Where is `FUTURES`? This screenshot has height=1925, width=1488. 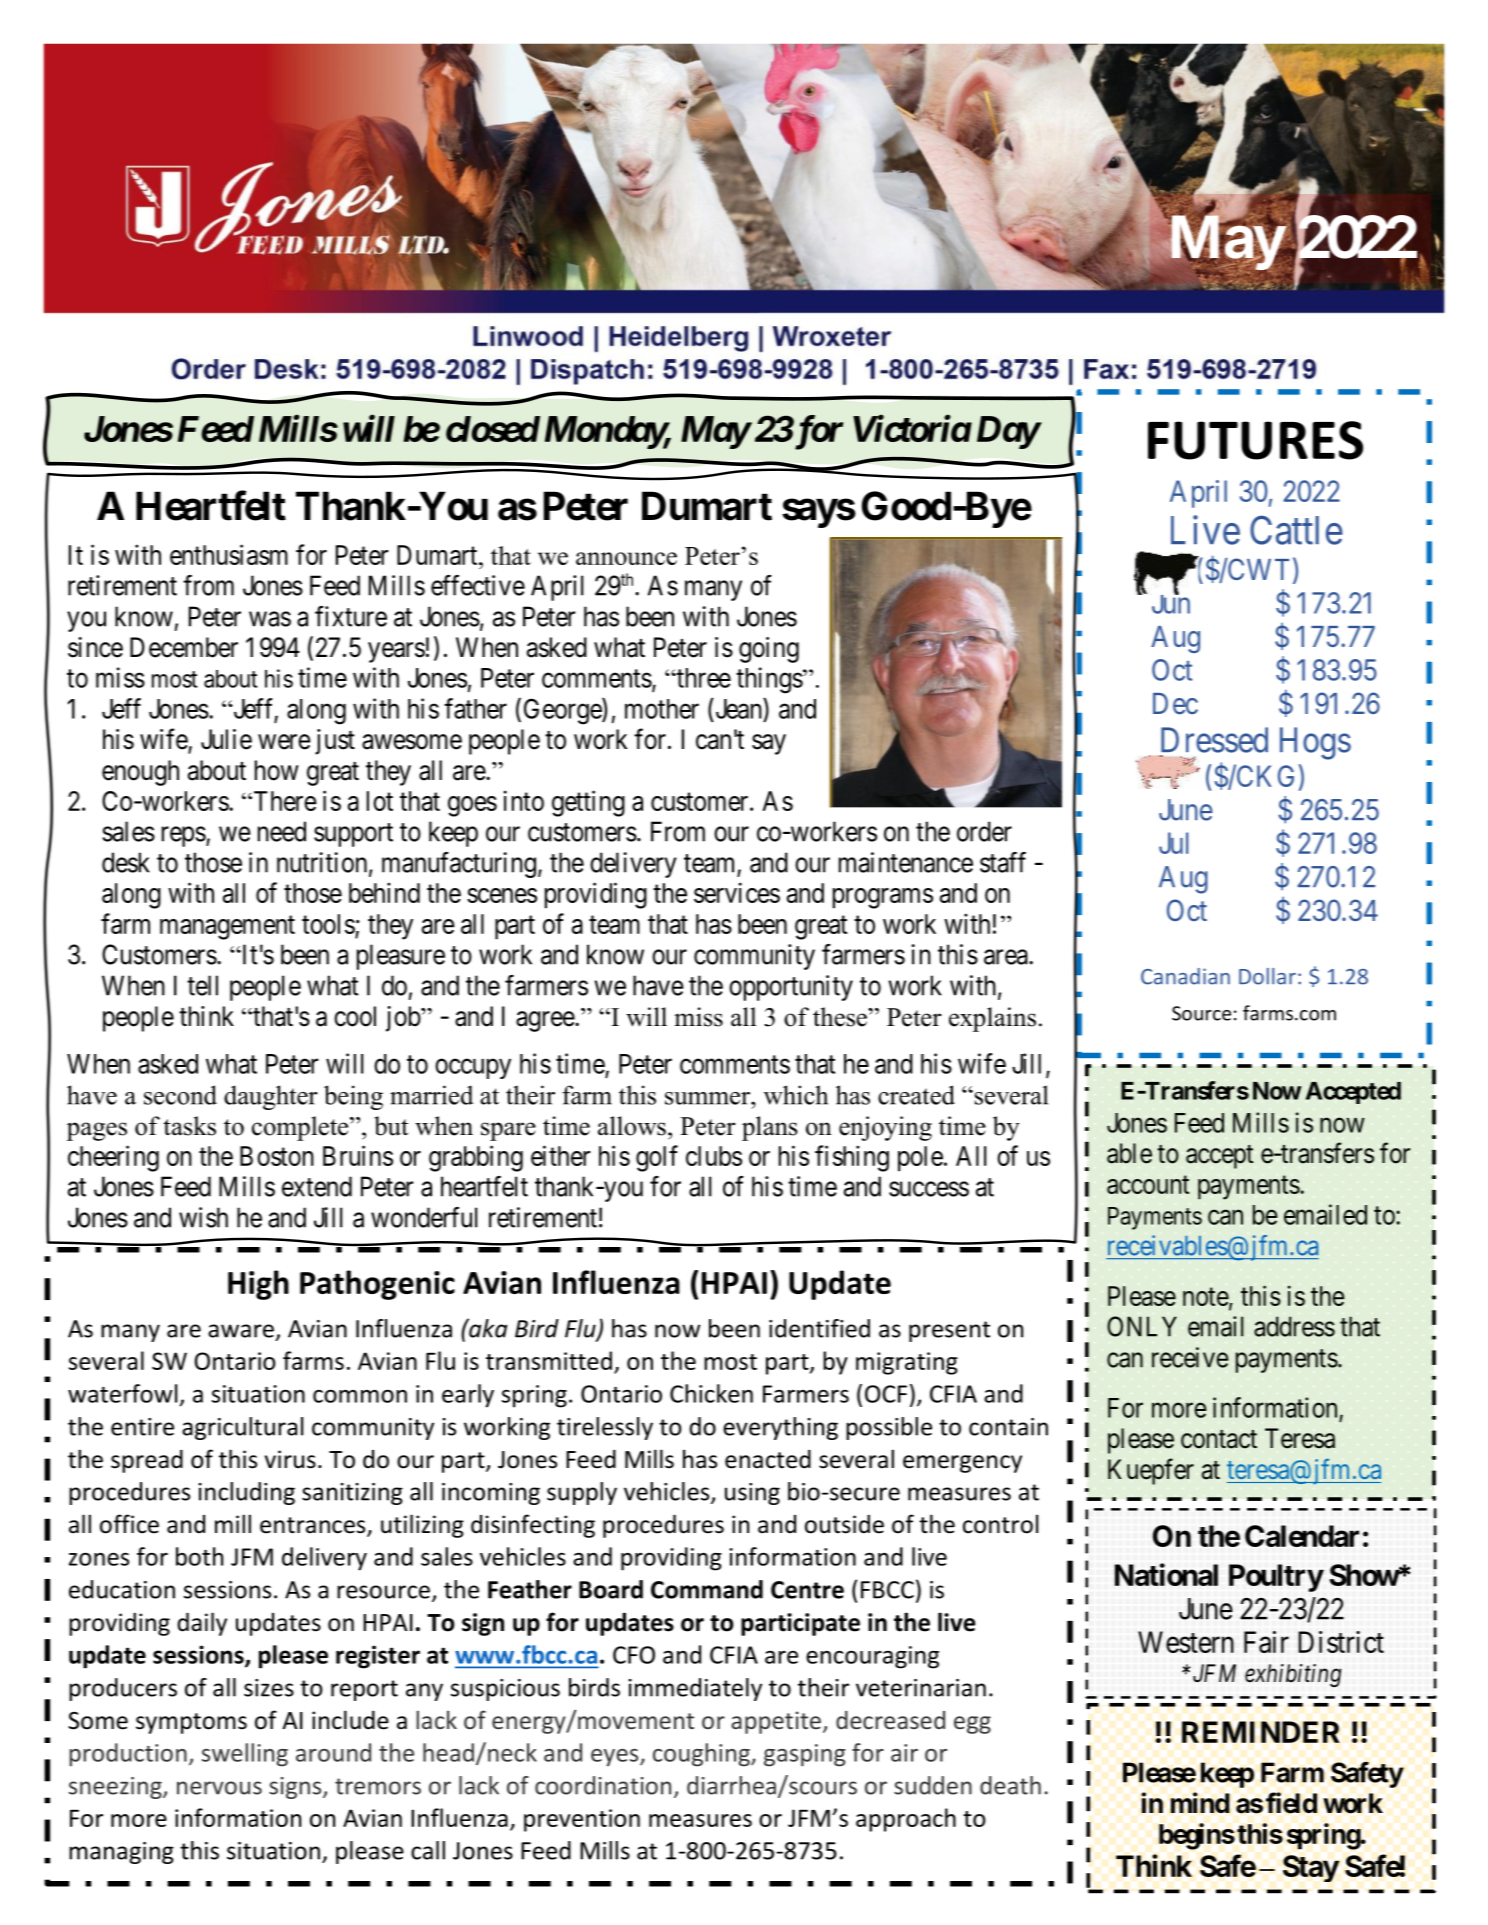
FUTURES is located at coordinates (1255, 440).
